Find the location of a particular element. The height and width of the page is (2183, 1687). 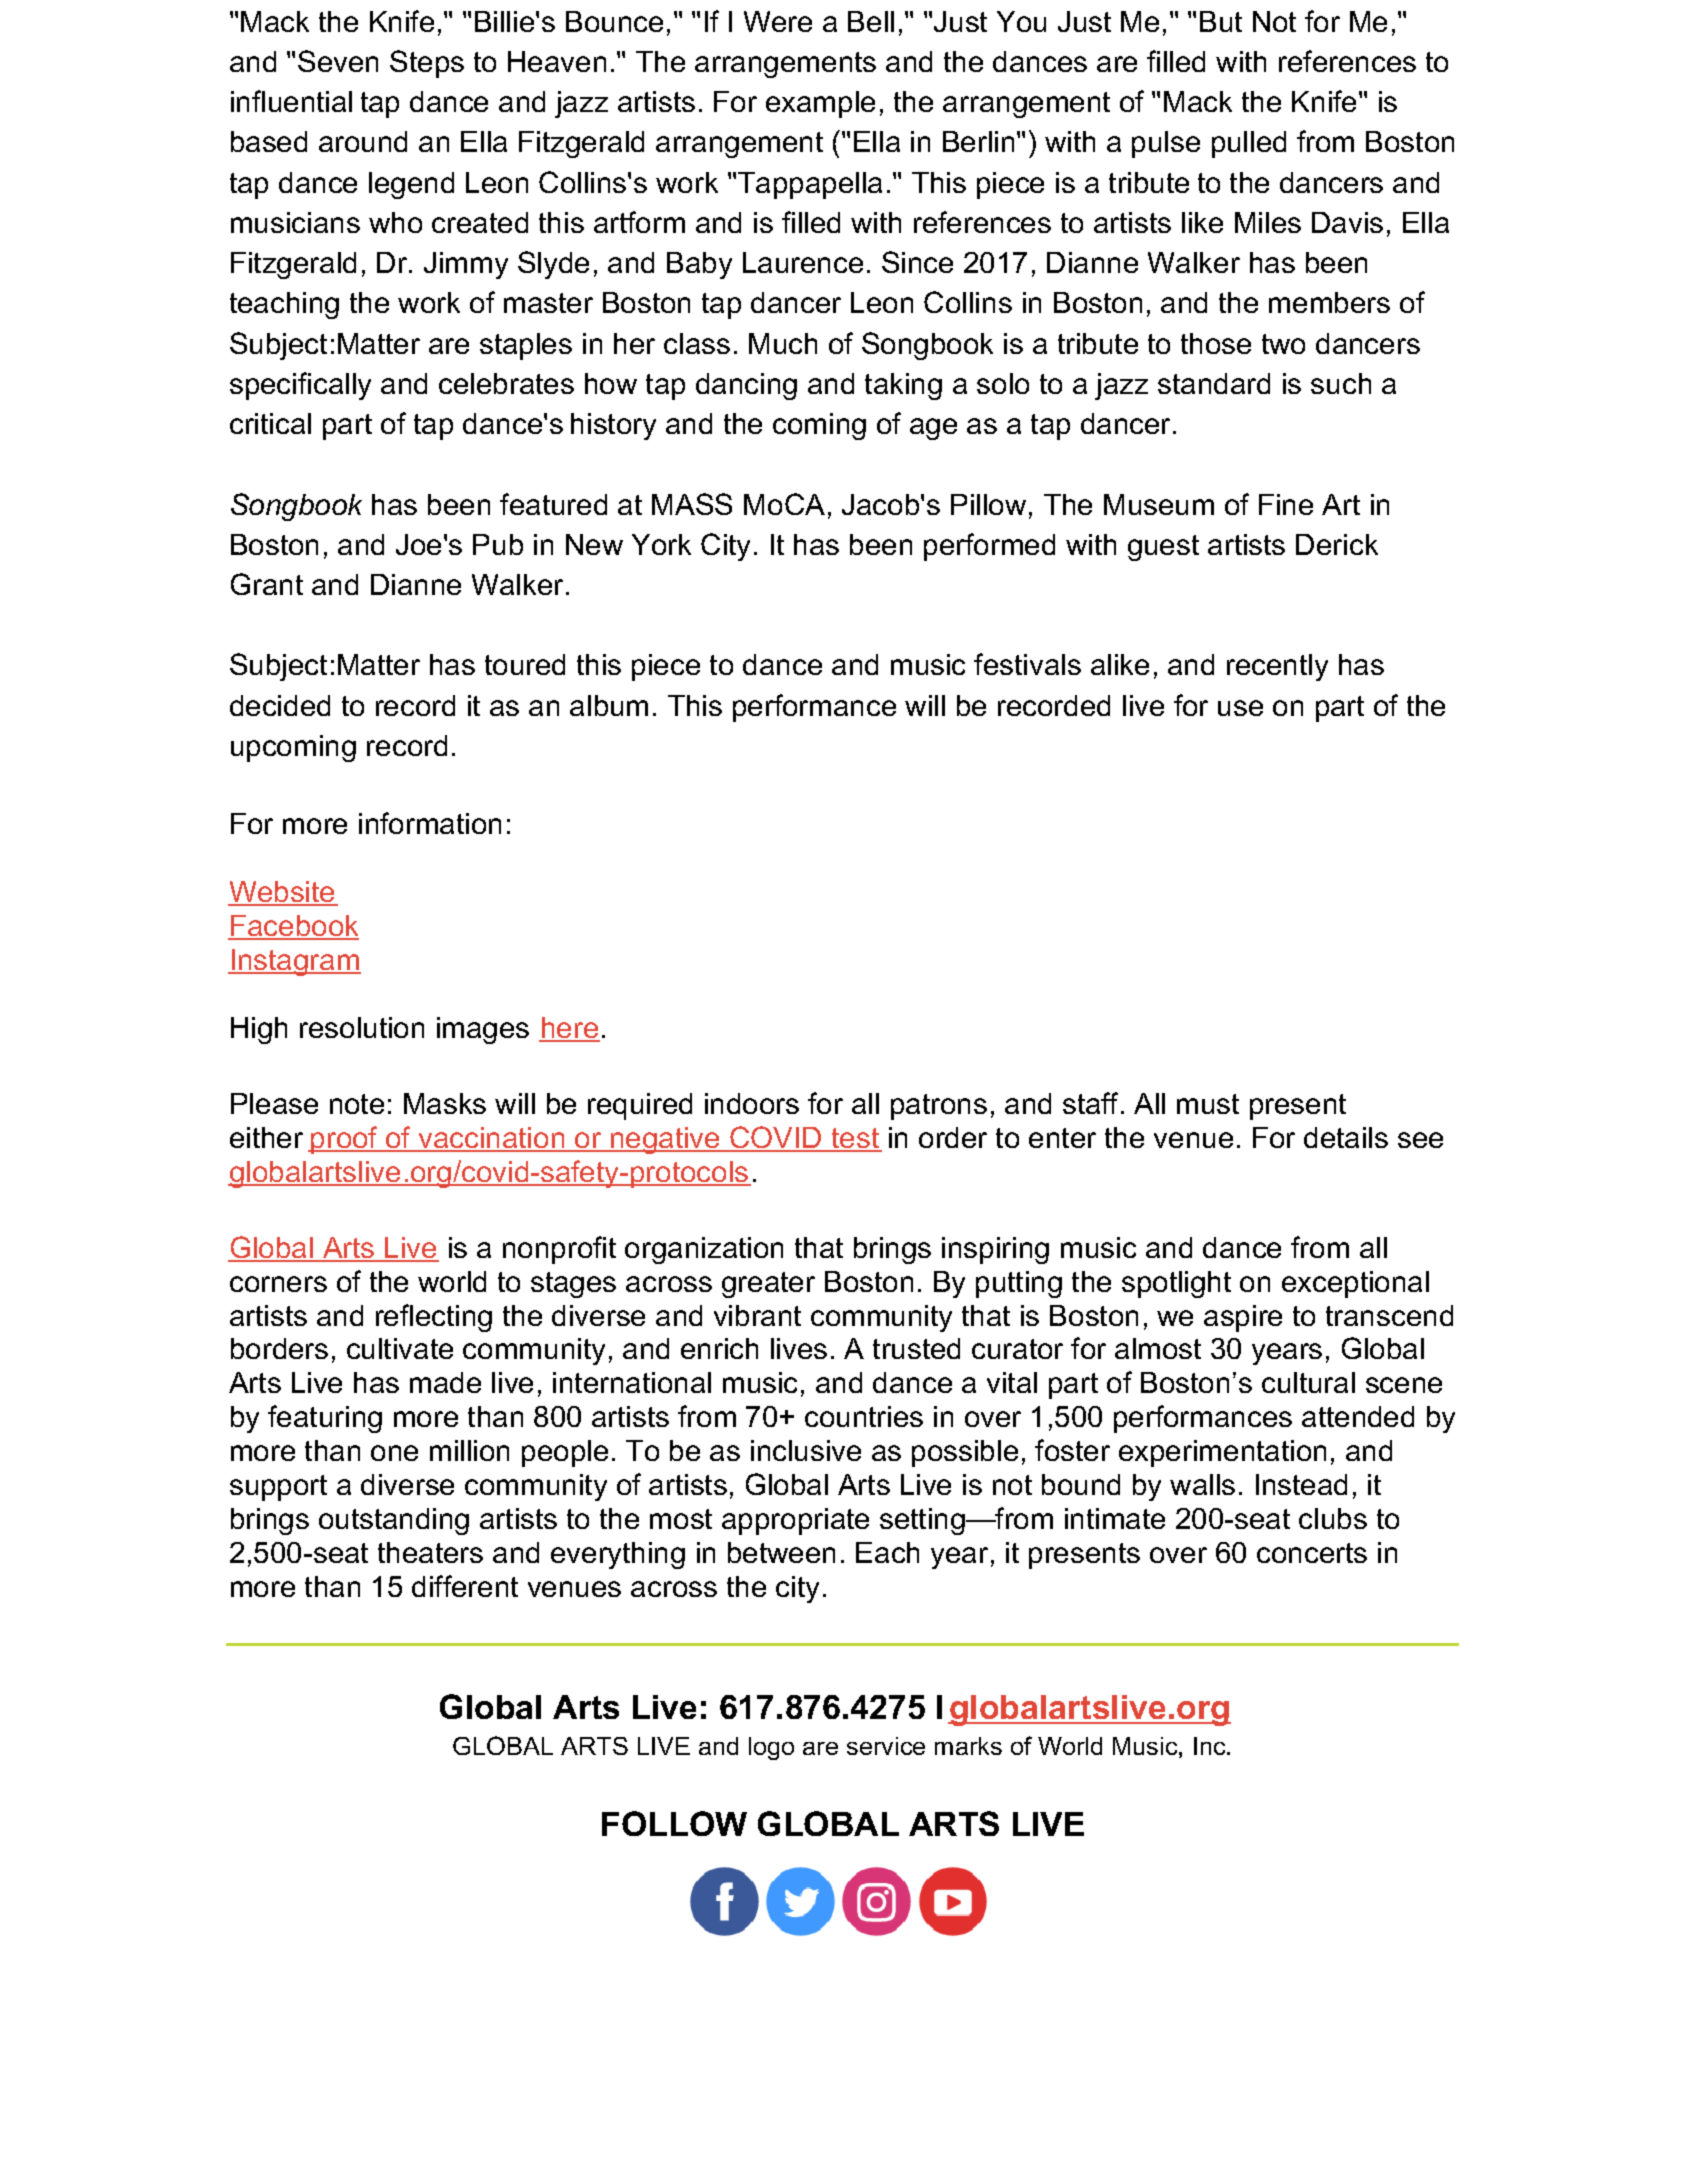

MASS is located at coordinates (692, 504).
